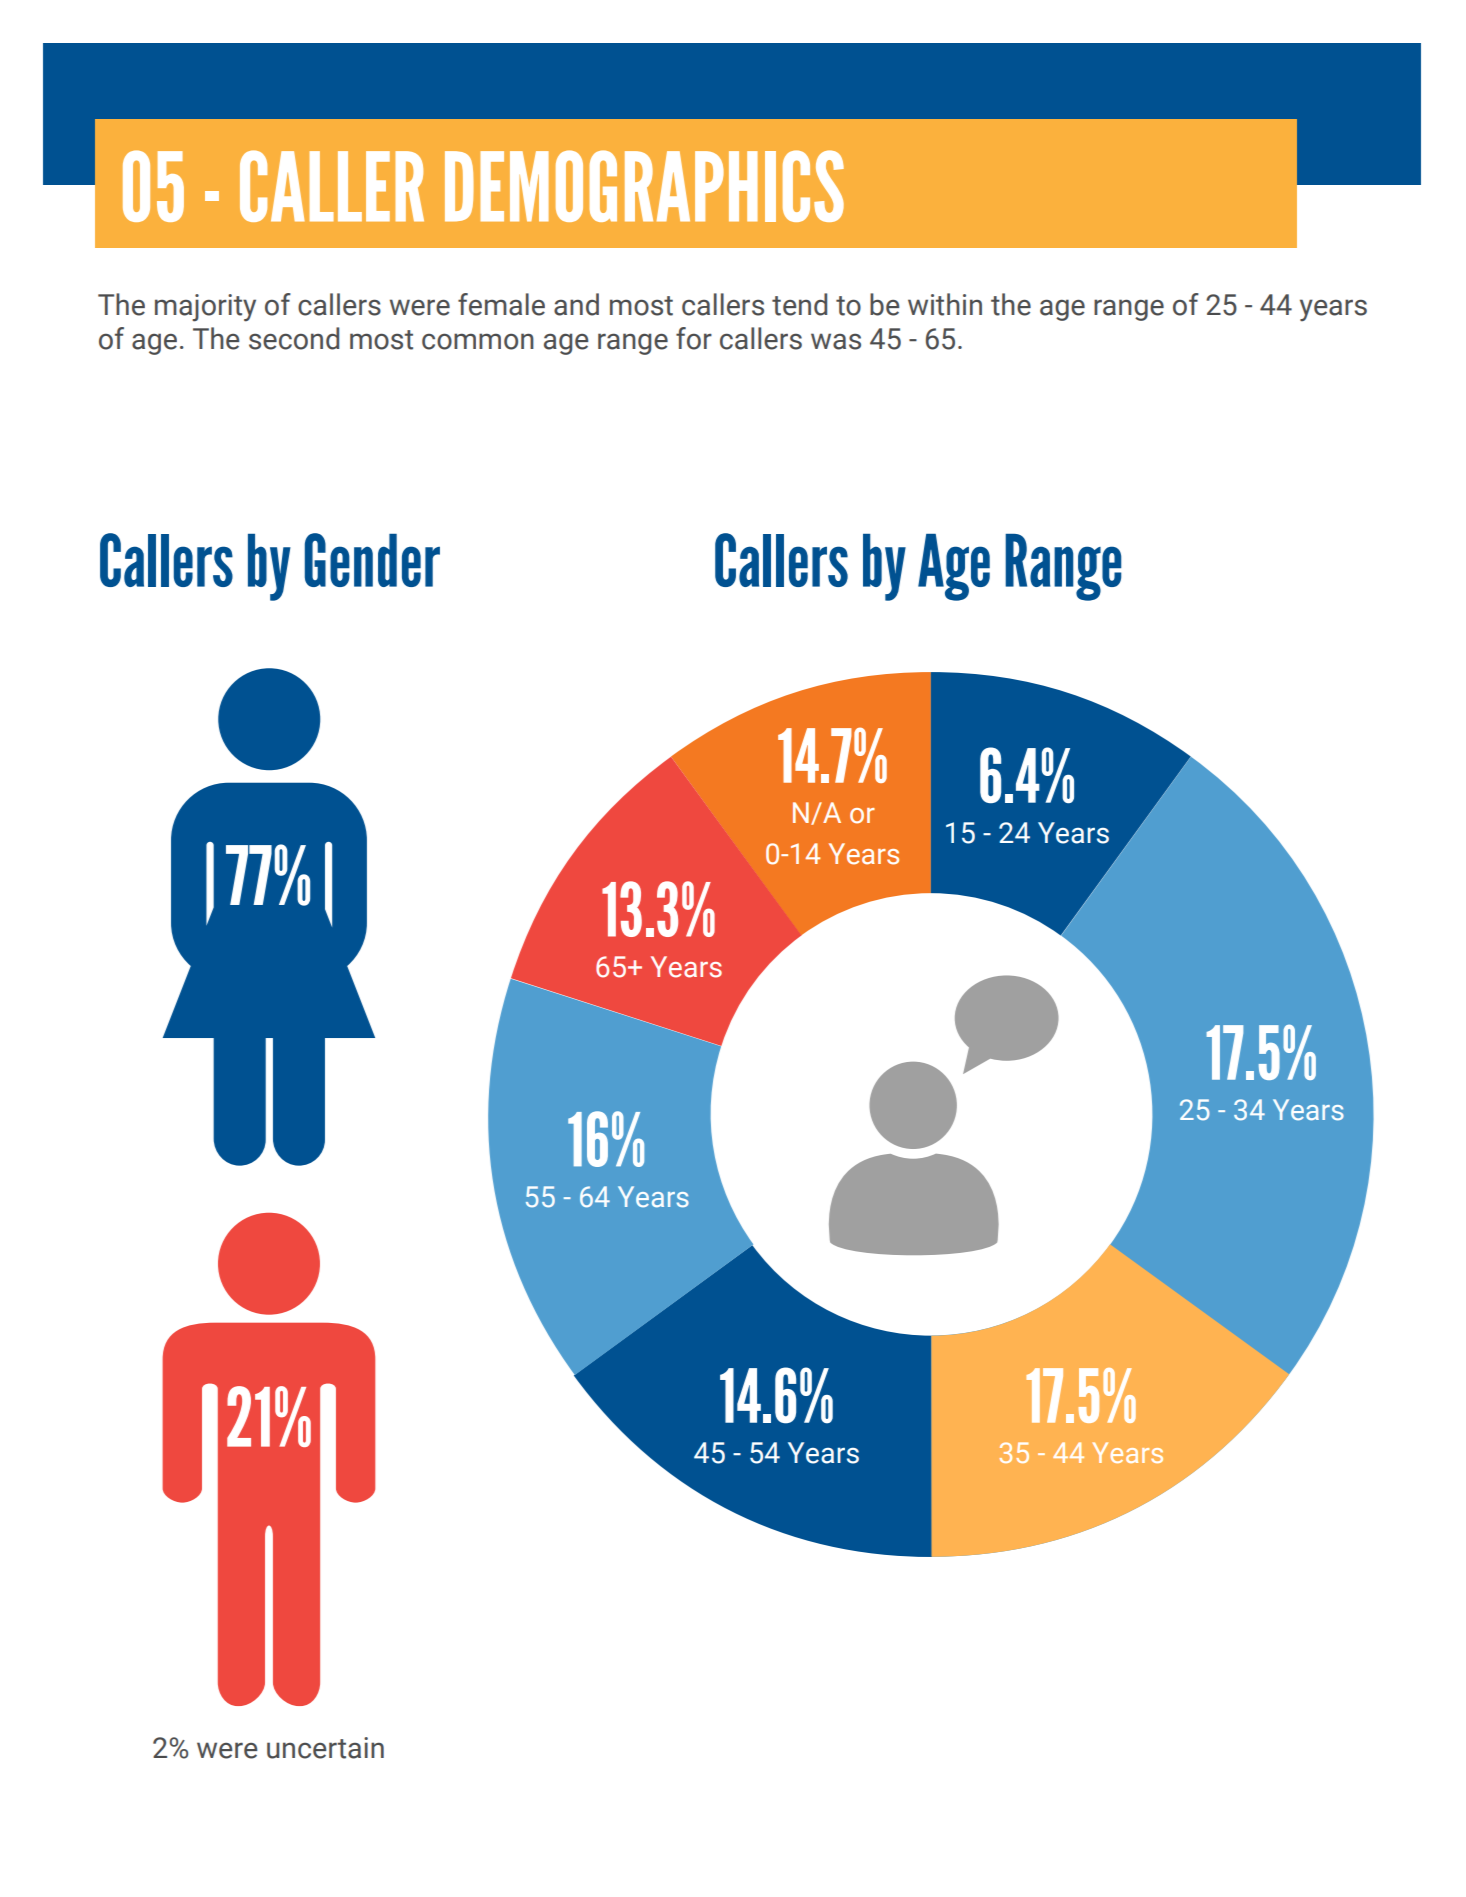 This document has width=1466, height=1897. I want to click on Gender, so click(372, 560).
